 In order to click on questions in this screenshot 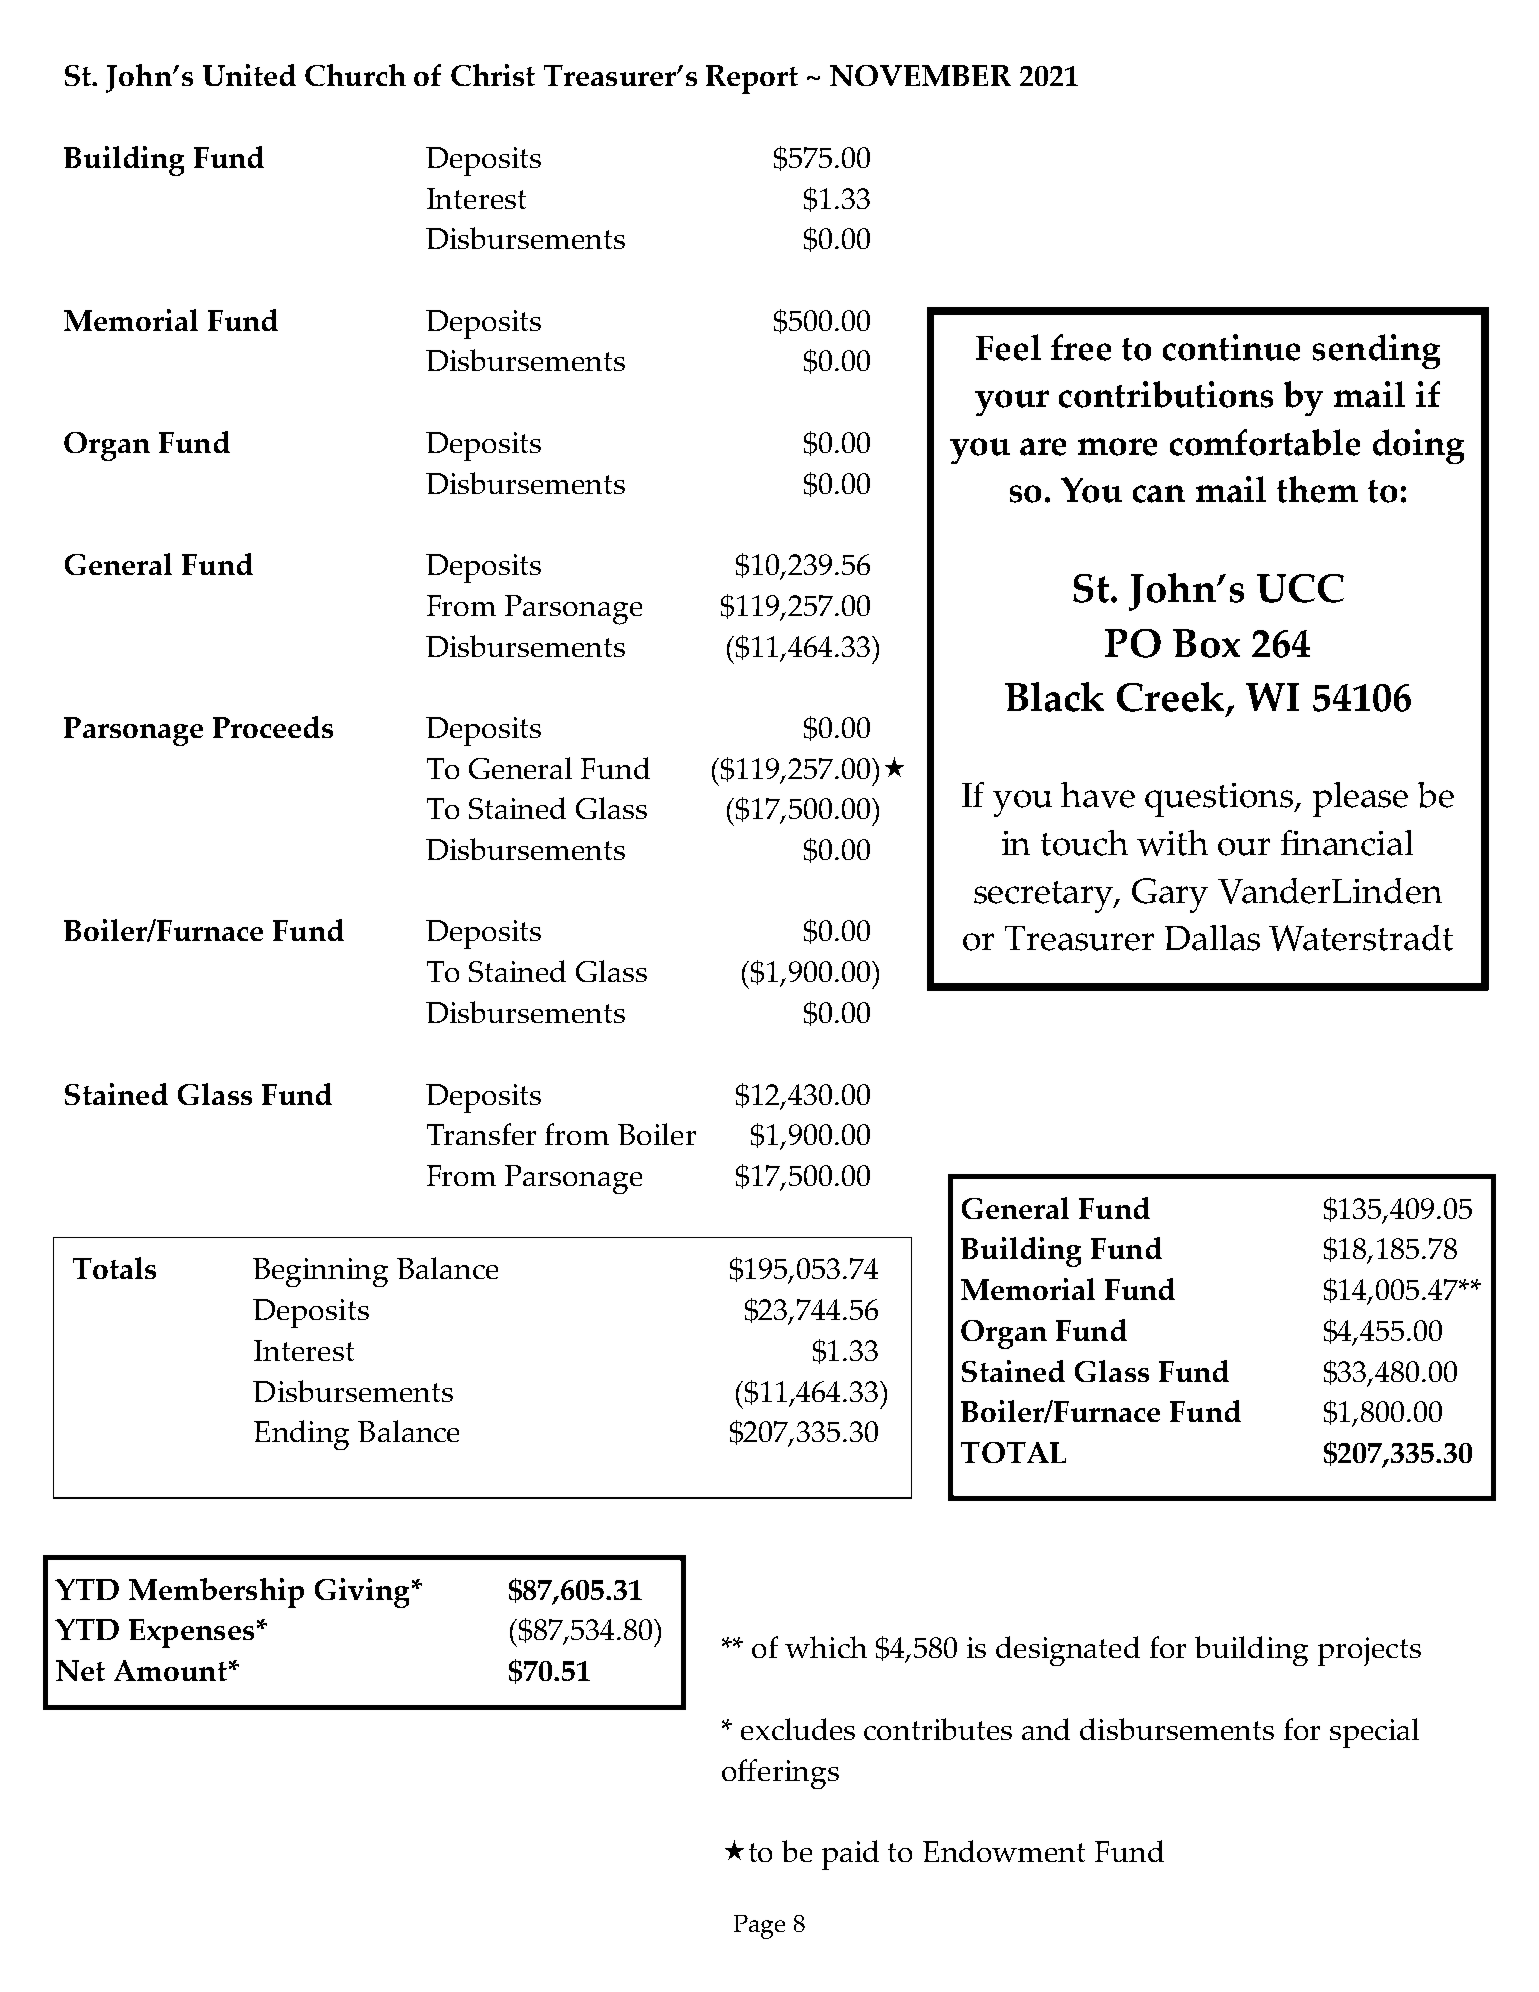, I will do `click(1220, 800)`.
